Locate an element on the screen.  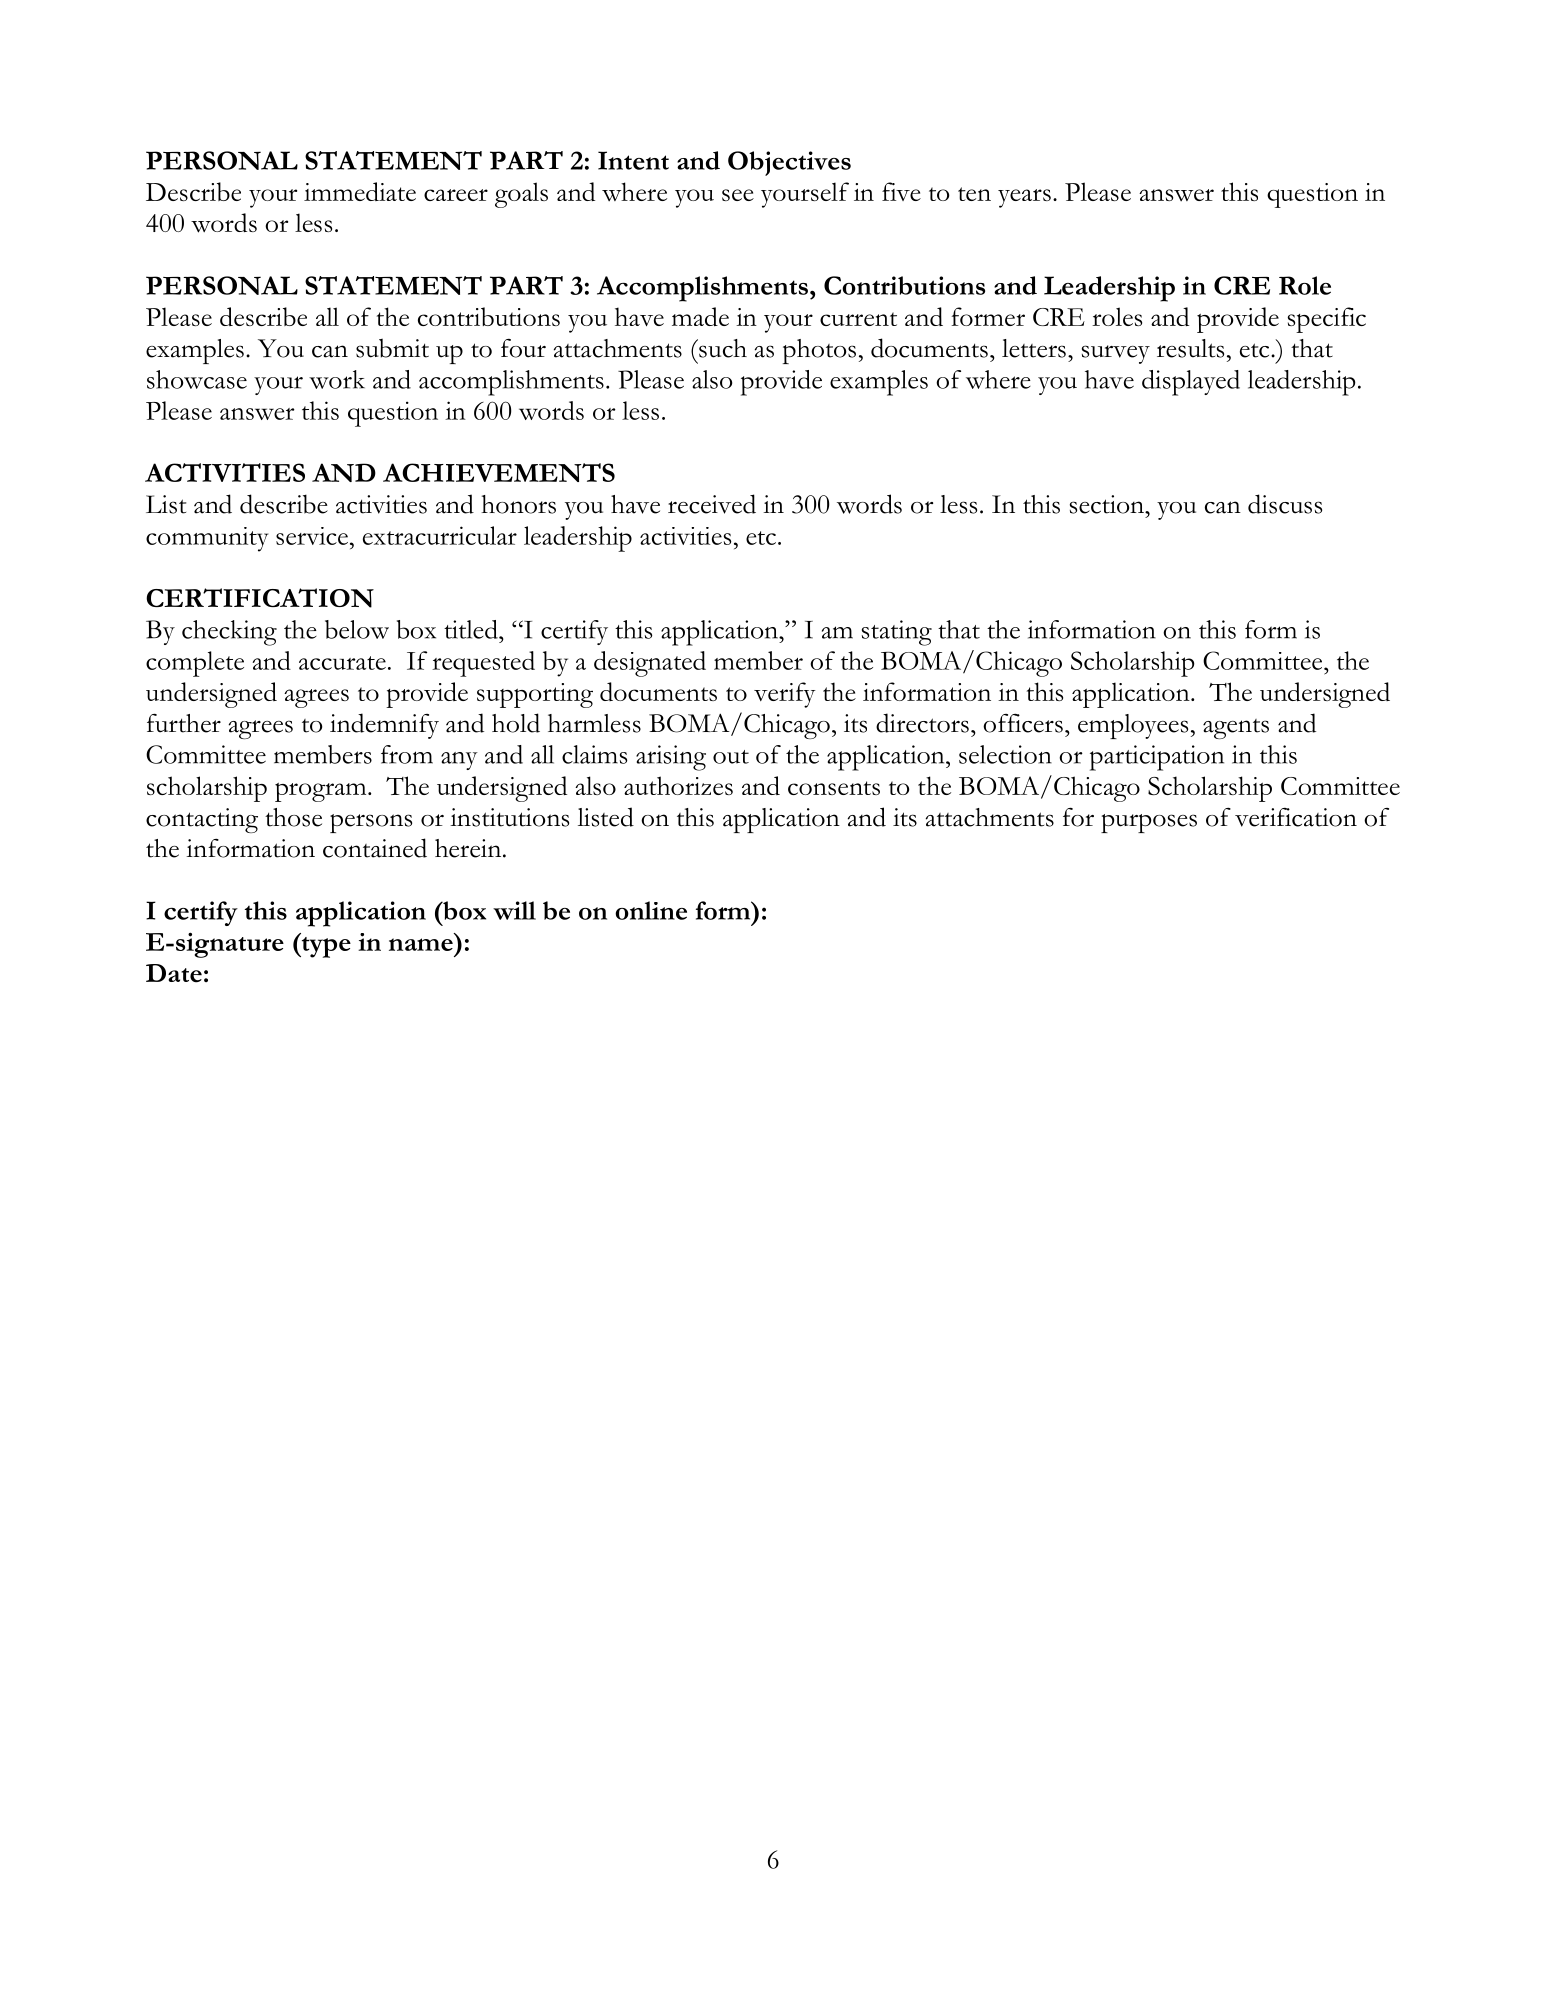
service is located at coordinates (313, 536).
